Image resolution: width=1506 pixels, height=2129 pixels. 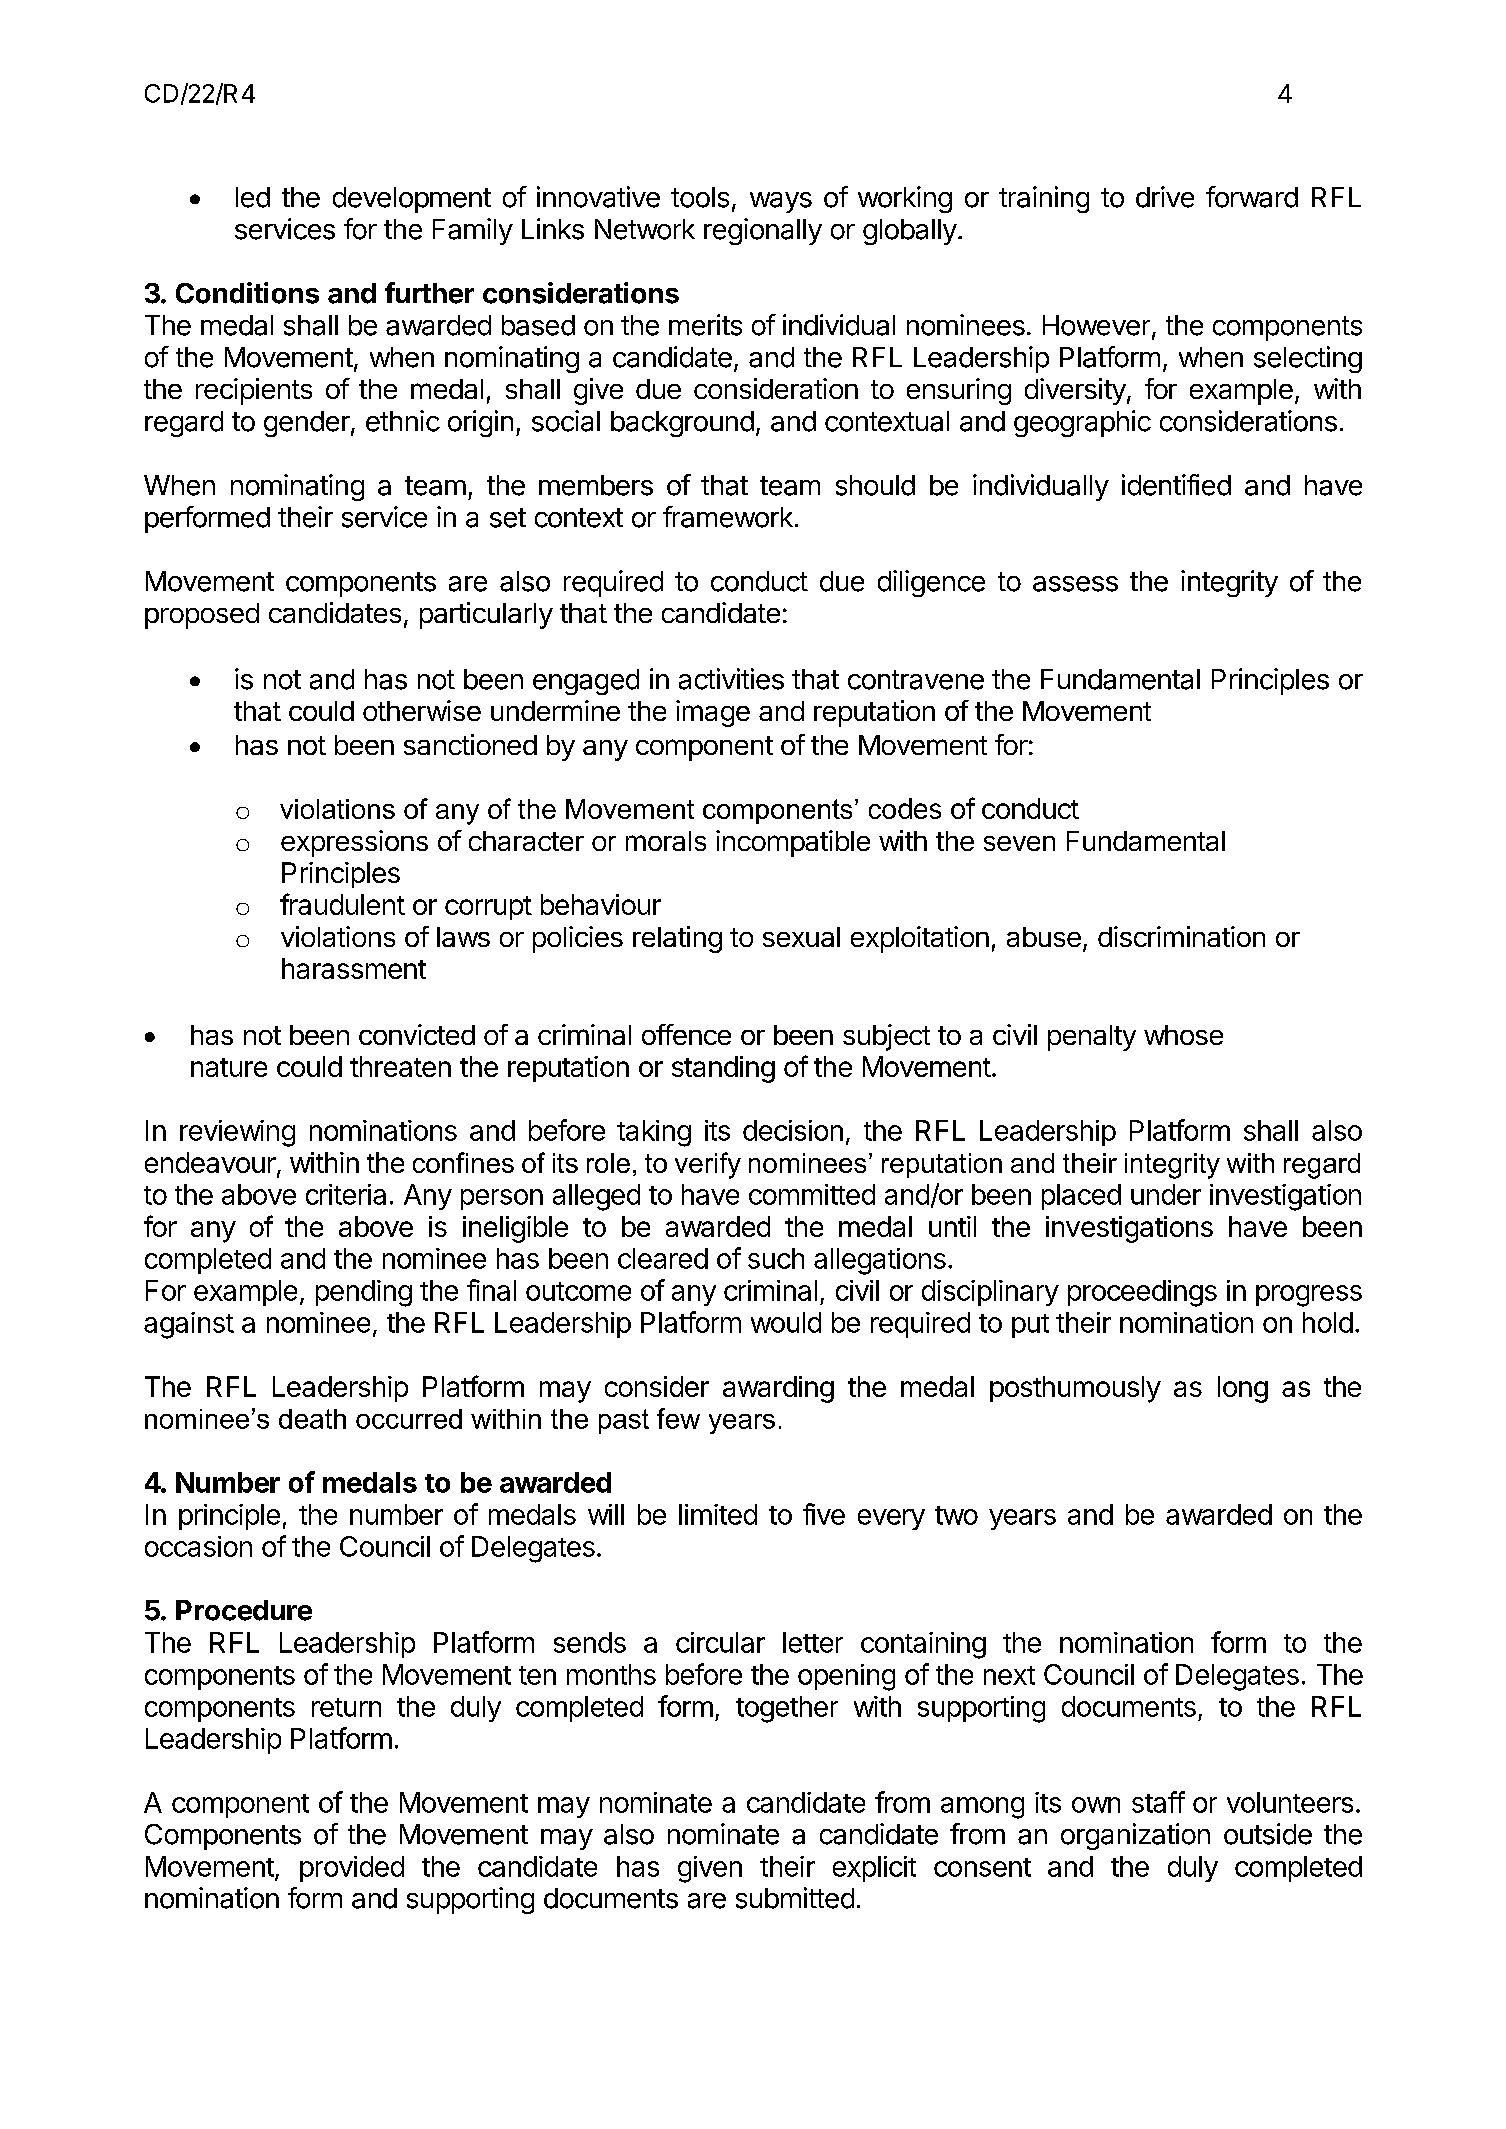 I want to click on organization, so click(x=1135, y=1836).
